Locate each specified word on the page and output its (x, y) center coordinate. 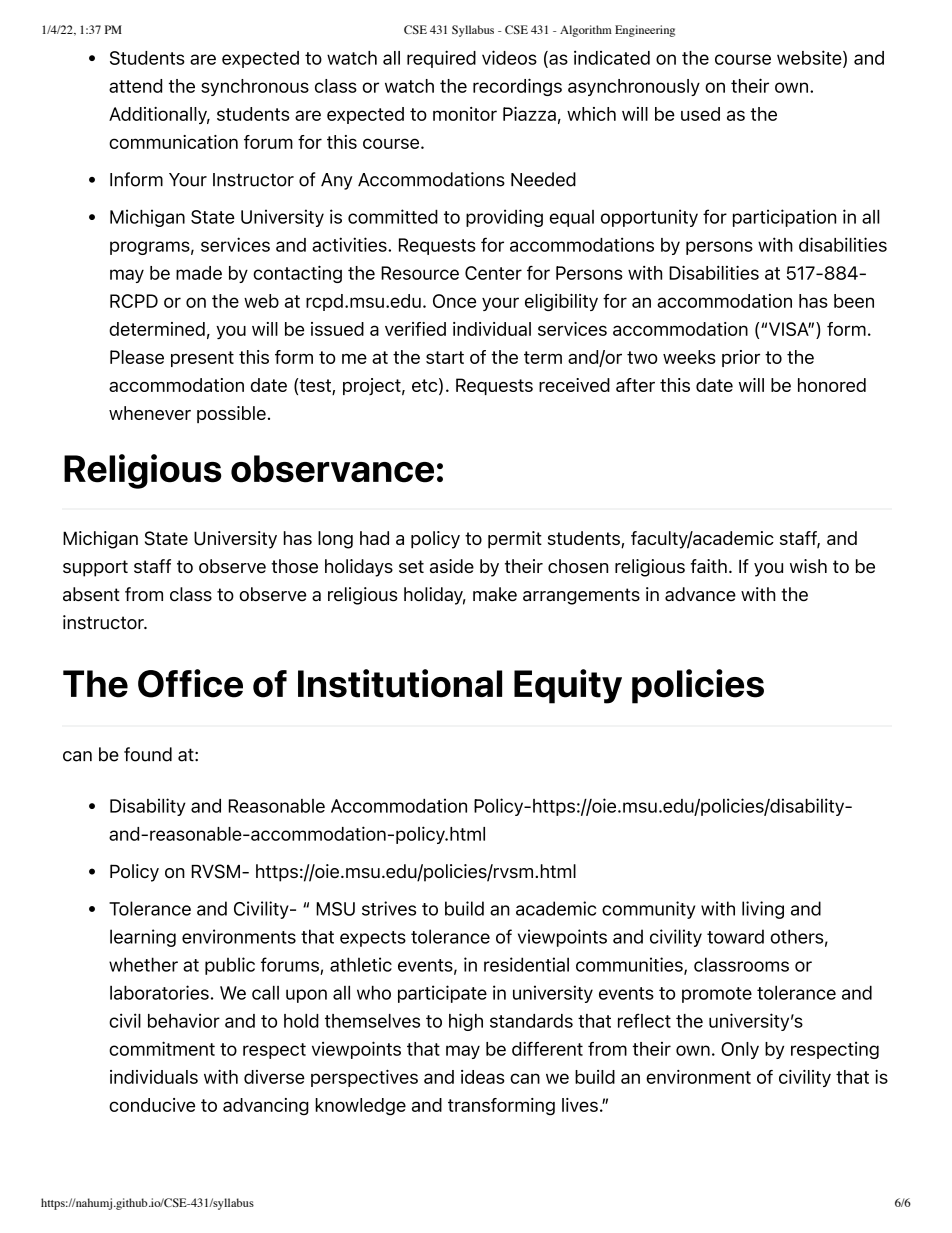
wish (808, 566)
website (810, 58)
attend (135, 86)
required (441, 59)
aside (452, 566)
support (95, 568)
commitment (162, 1048)
